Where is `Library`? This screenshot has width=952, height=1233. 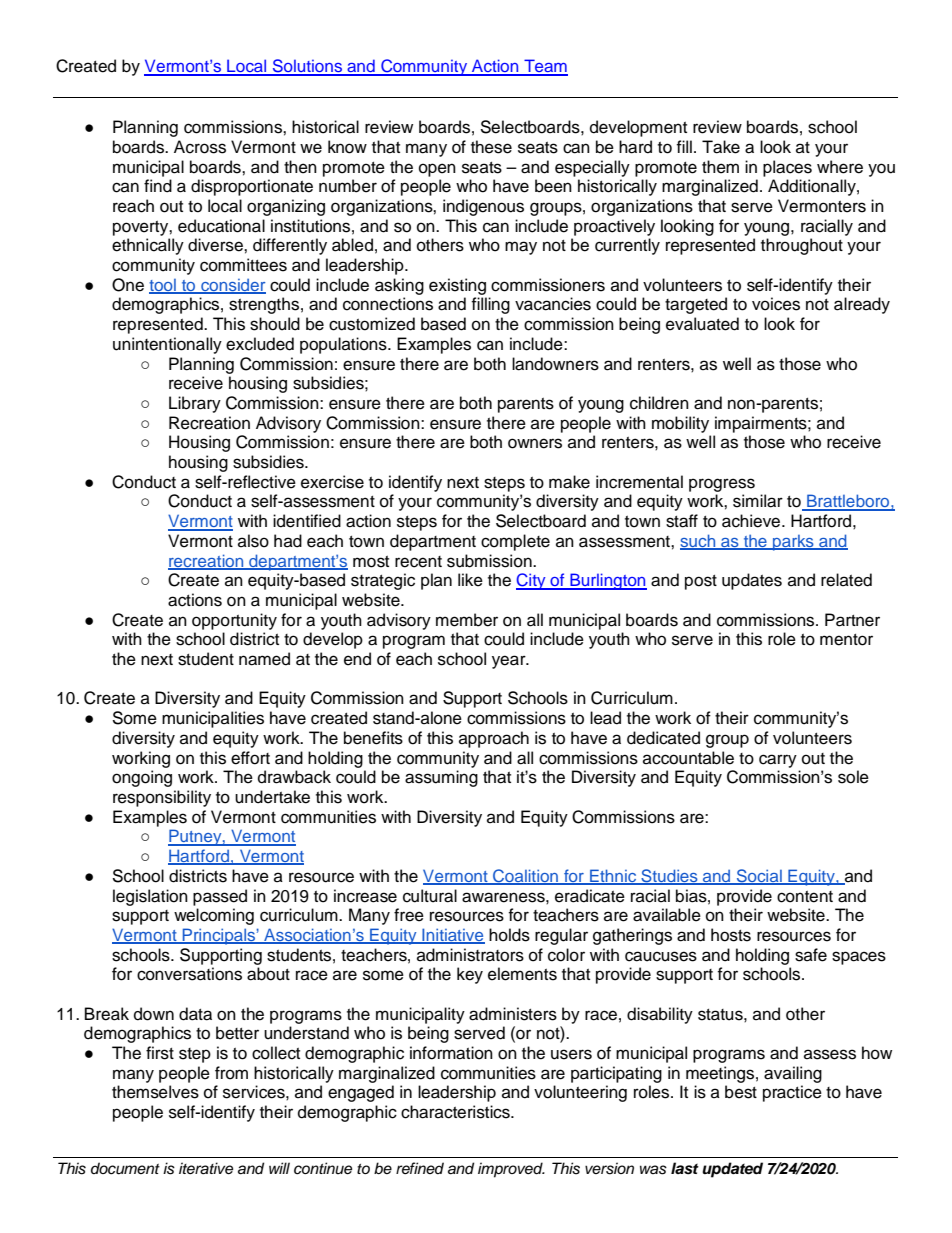
Library is located at coordinates (195, 404).
